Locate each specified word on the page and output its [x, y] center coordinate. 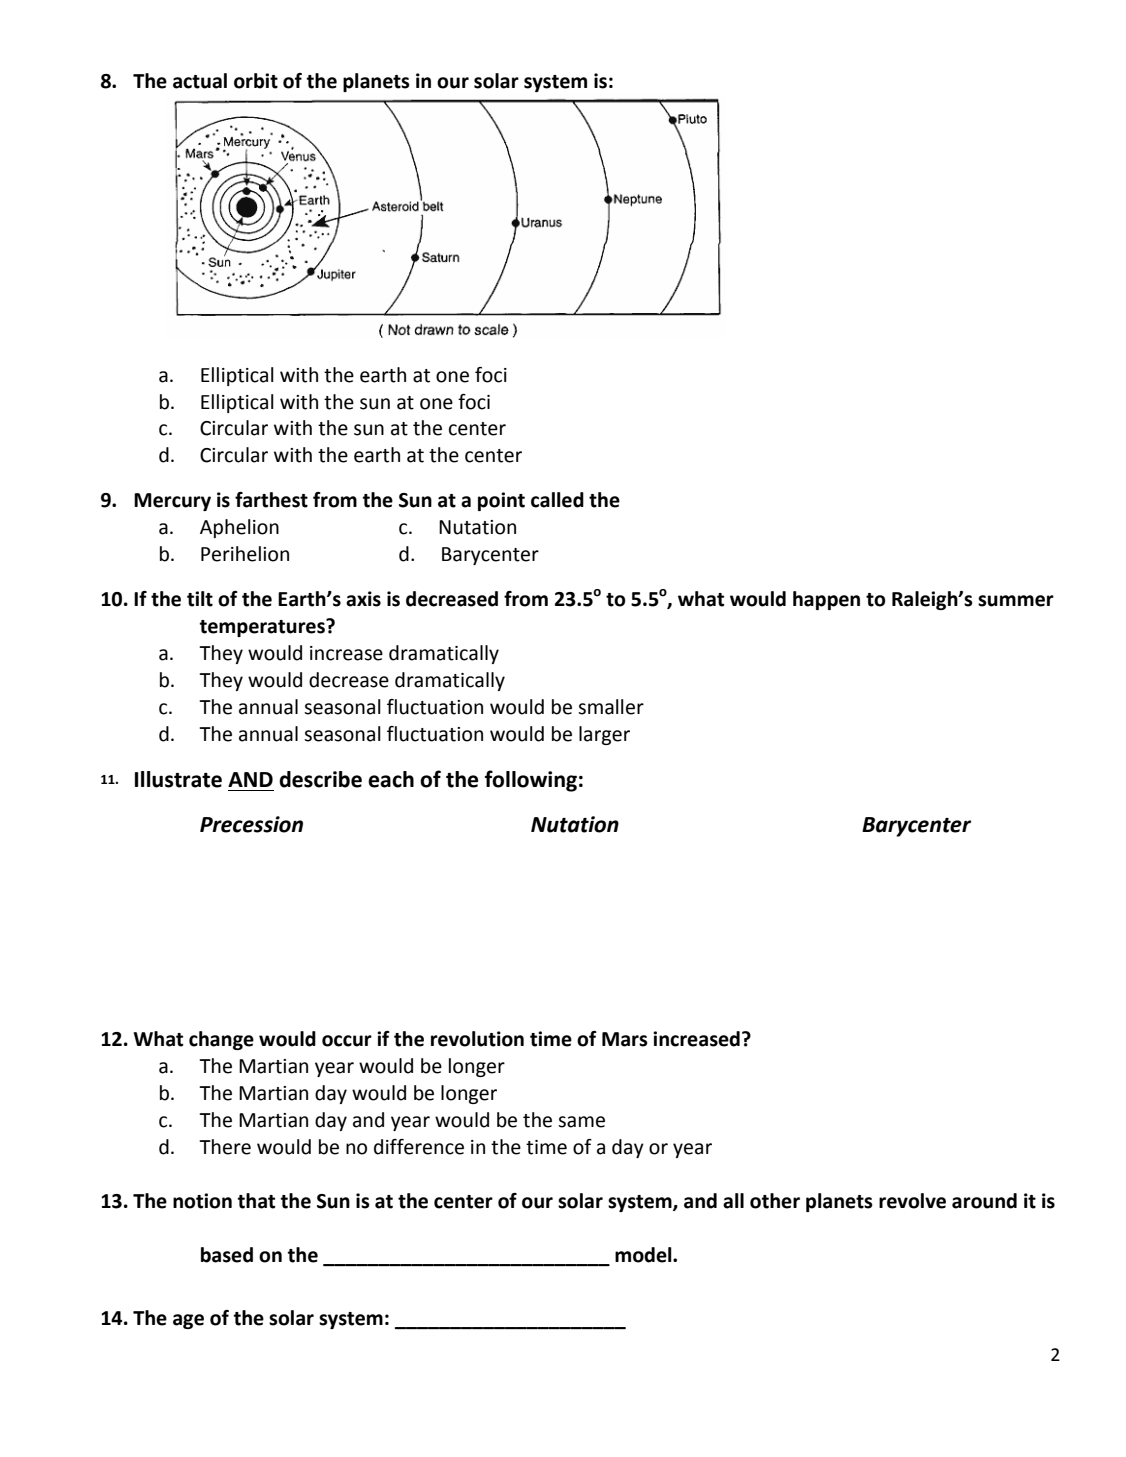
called [557, 500]
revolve [912, 1201]
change [221, 1040]
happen [826, 600]
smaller [611, 707]
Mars [625, 1039]
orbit [256, 81]
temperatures [263, 628]
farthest [271, 500]
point [501, 501]
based [227, 1255]
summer [1016, 601]
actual [200, 81]
